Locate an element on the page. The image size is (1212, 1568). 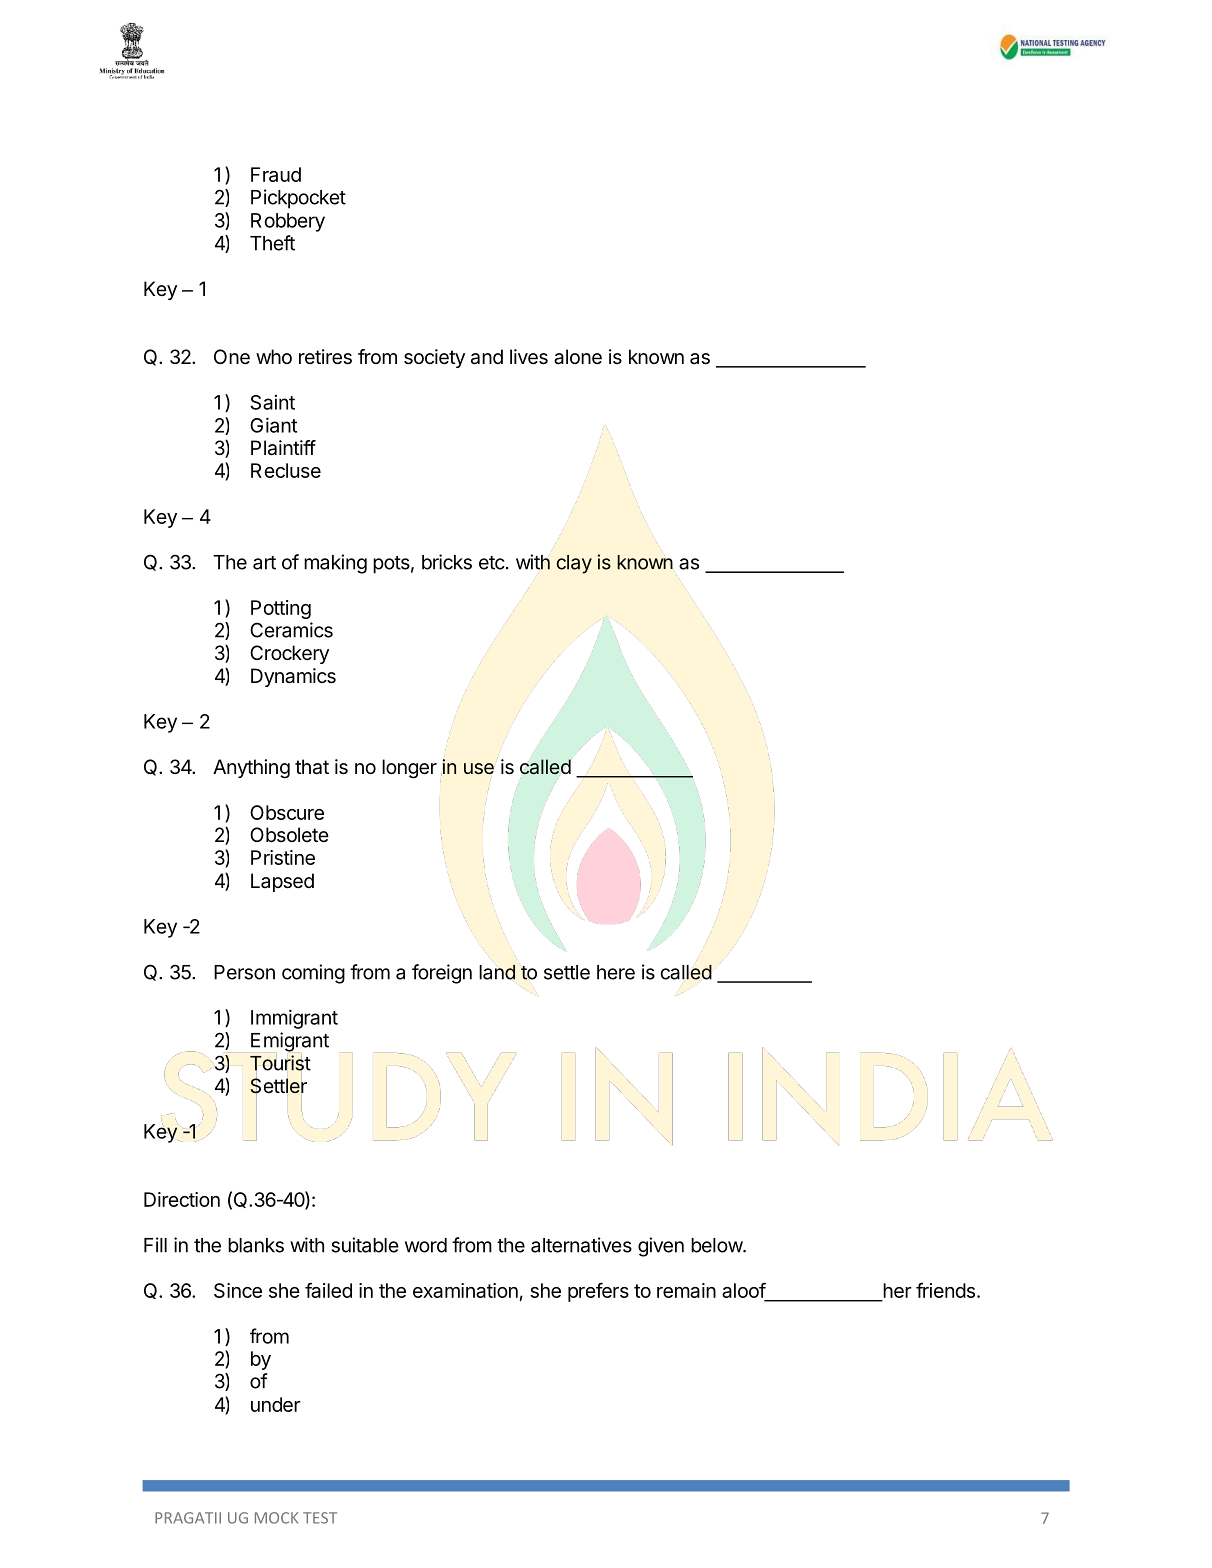
MOCK is located at coordinates (276, 1518).
